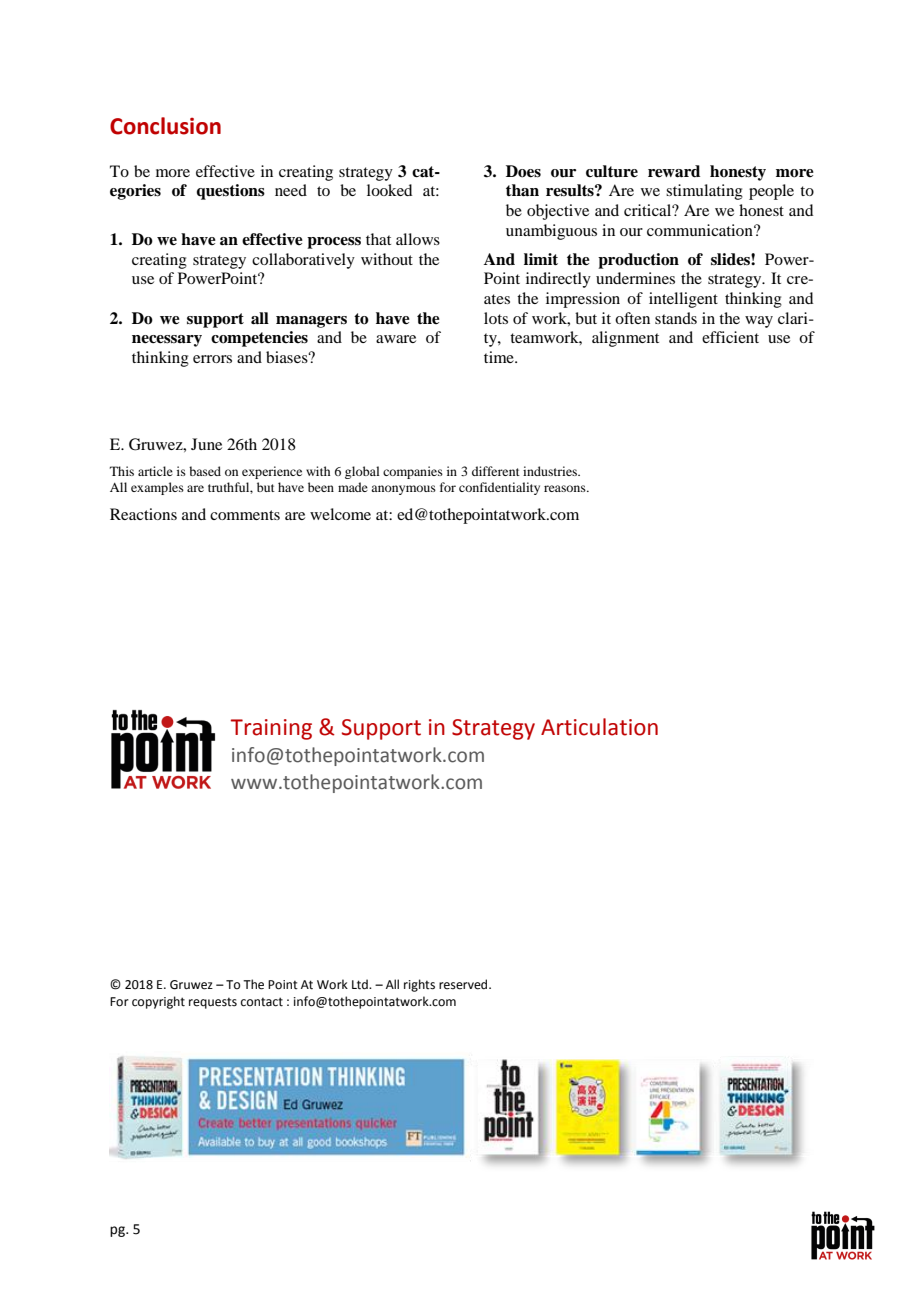  What do you see at coordinates (551, 471) in the page?
I see `industries` at bounding box center [551, 471].
